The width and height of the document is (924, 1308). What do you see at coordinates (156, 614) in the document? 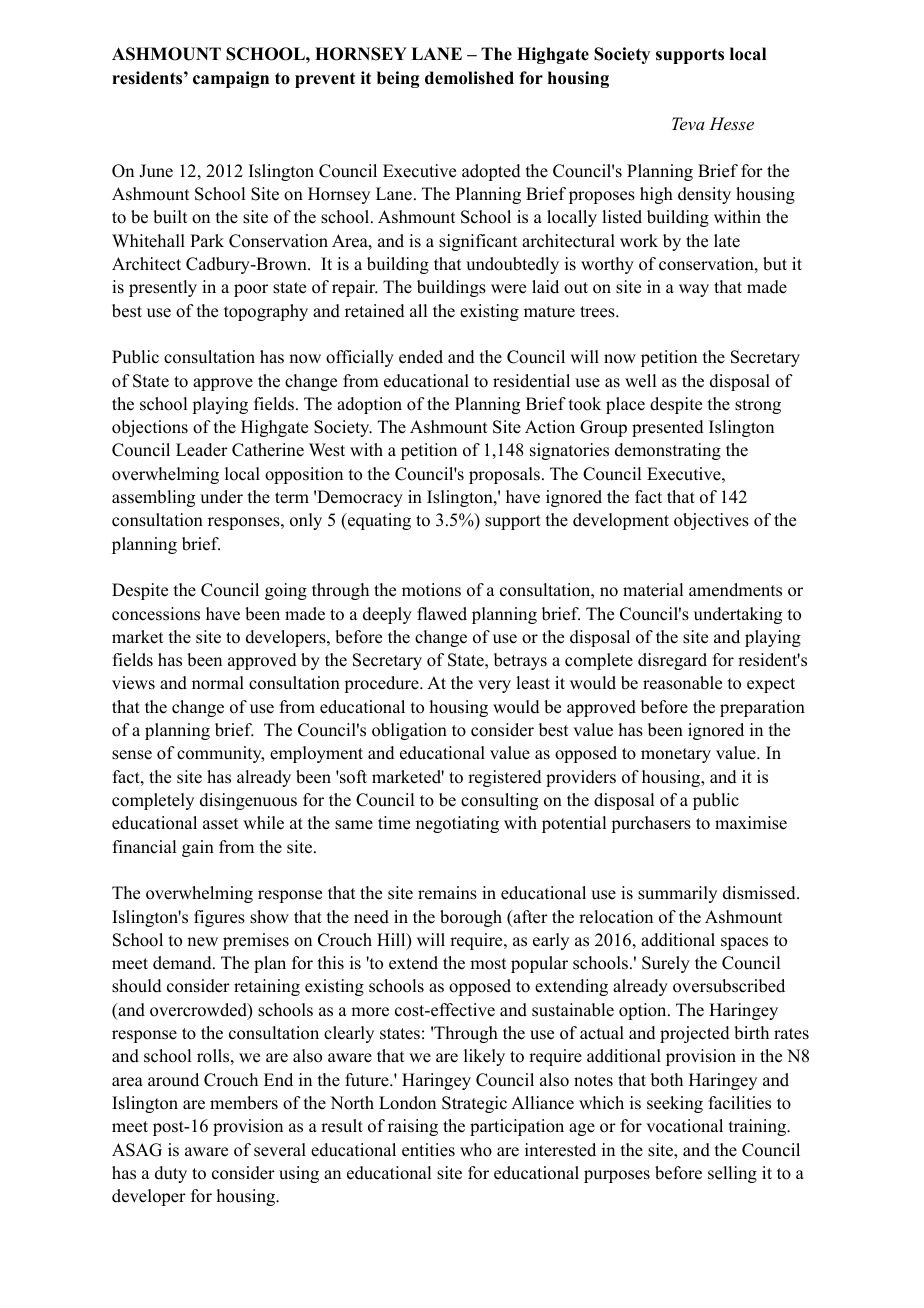
I see `concessions` at bounding box center [156, 614].
